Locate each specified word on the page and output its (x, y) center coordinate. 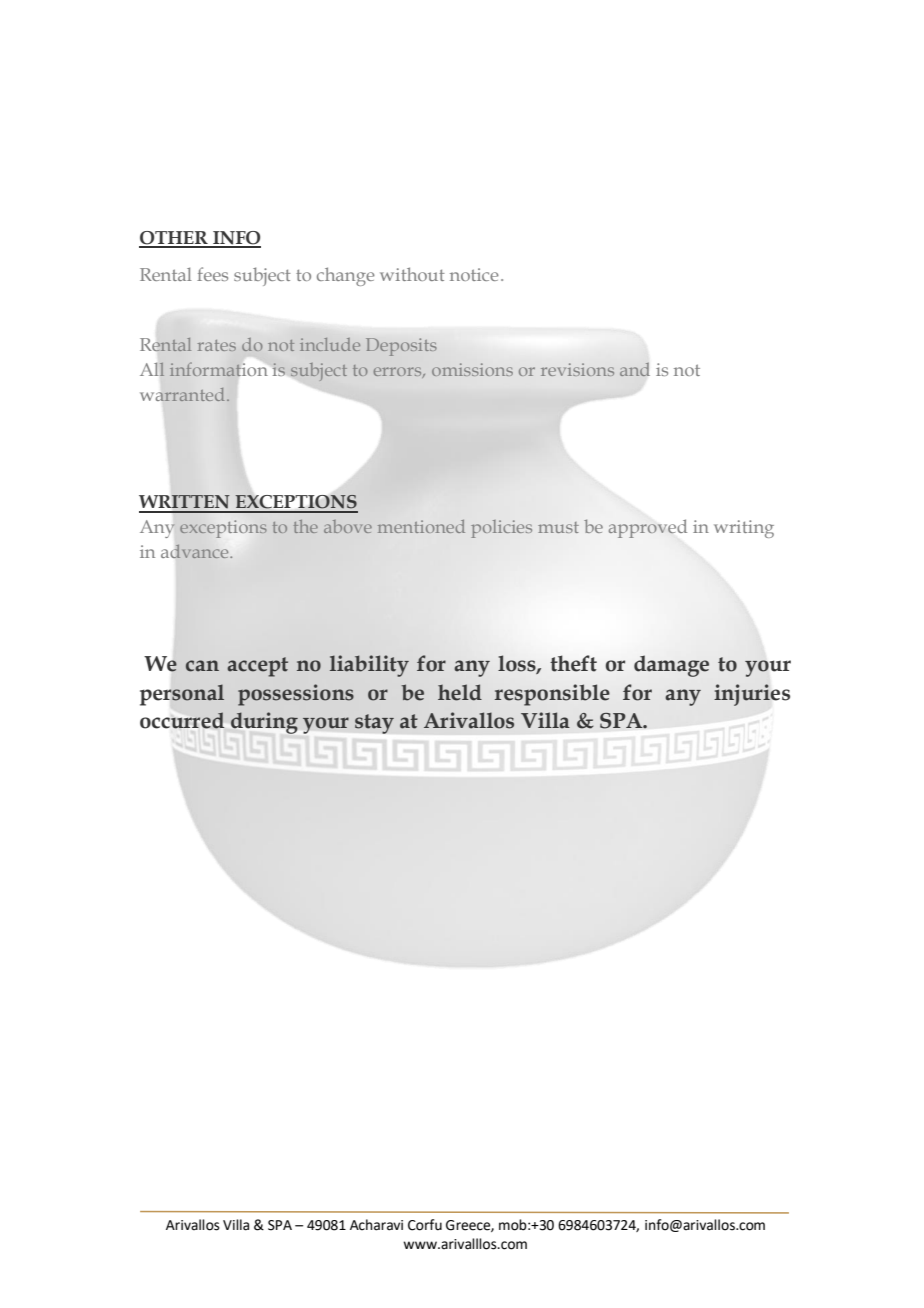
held (460, 692)
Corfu (425, 1225)
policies (501, 529)
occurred (182, 720)
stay (374, 724)
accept (257, 667)
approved (648, 529)
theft (573, 663)
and (635, 369)
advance (196, 551)
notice (474, 274)
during (264, 723)
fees (212, 274)
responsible (552, 695)
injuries (752, 695)
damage (671, 666)
